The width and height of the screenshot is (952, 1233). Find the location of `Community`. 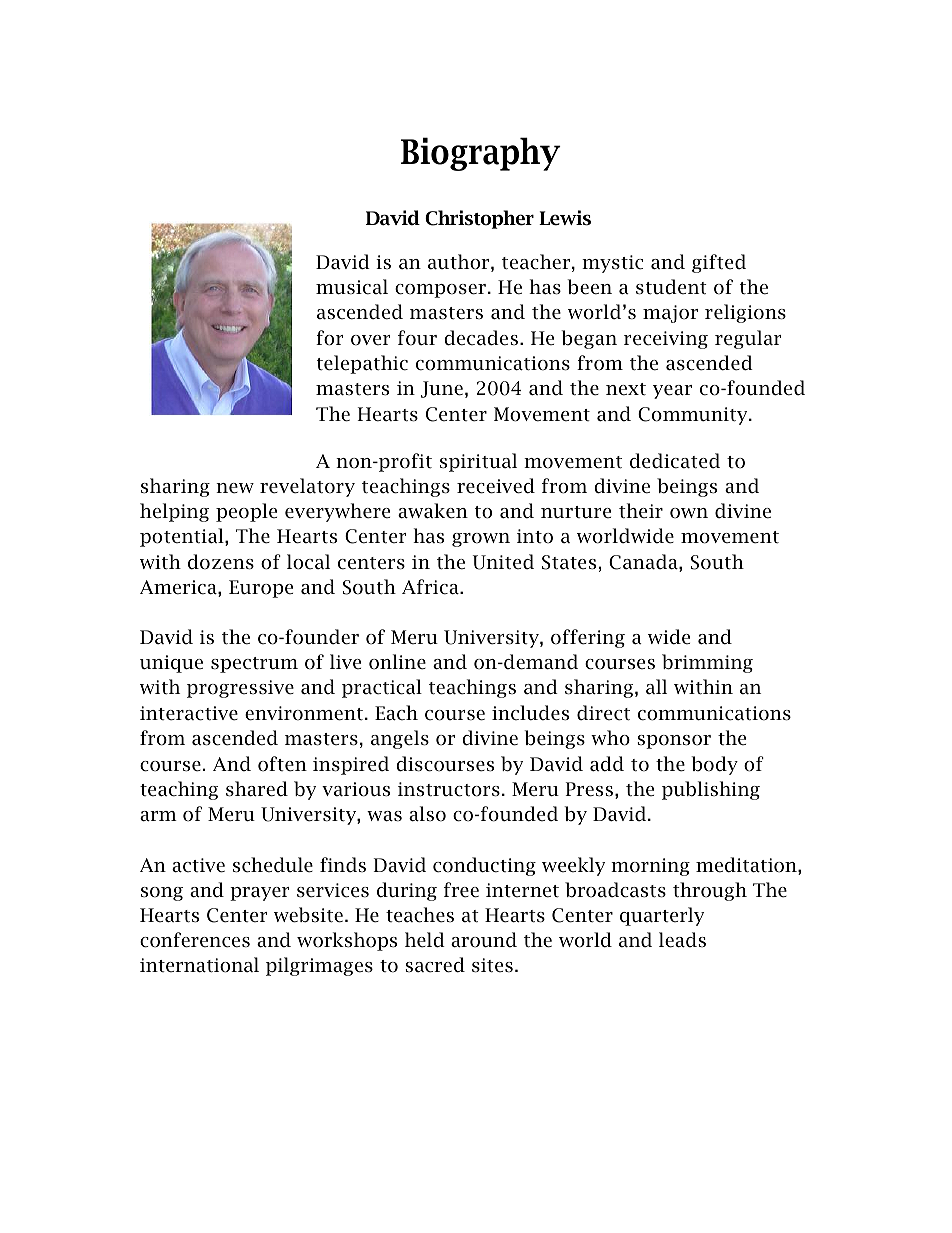

Community is located at coordinates (694, 416).
